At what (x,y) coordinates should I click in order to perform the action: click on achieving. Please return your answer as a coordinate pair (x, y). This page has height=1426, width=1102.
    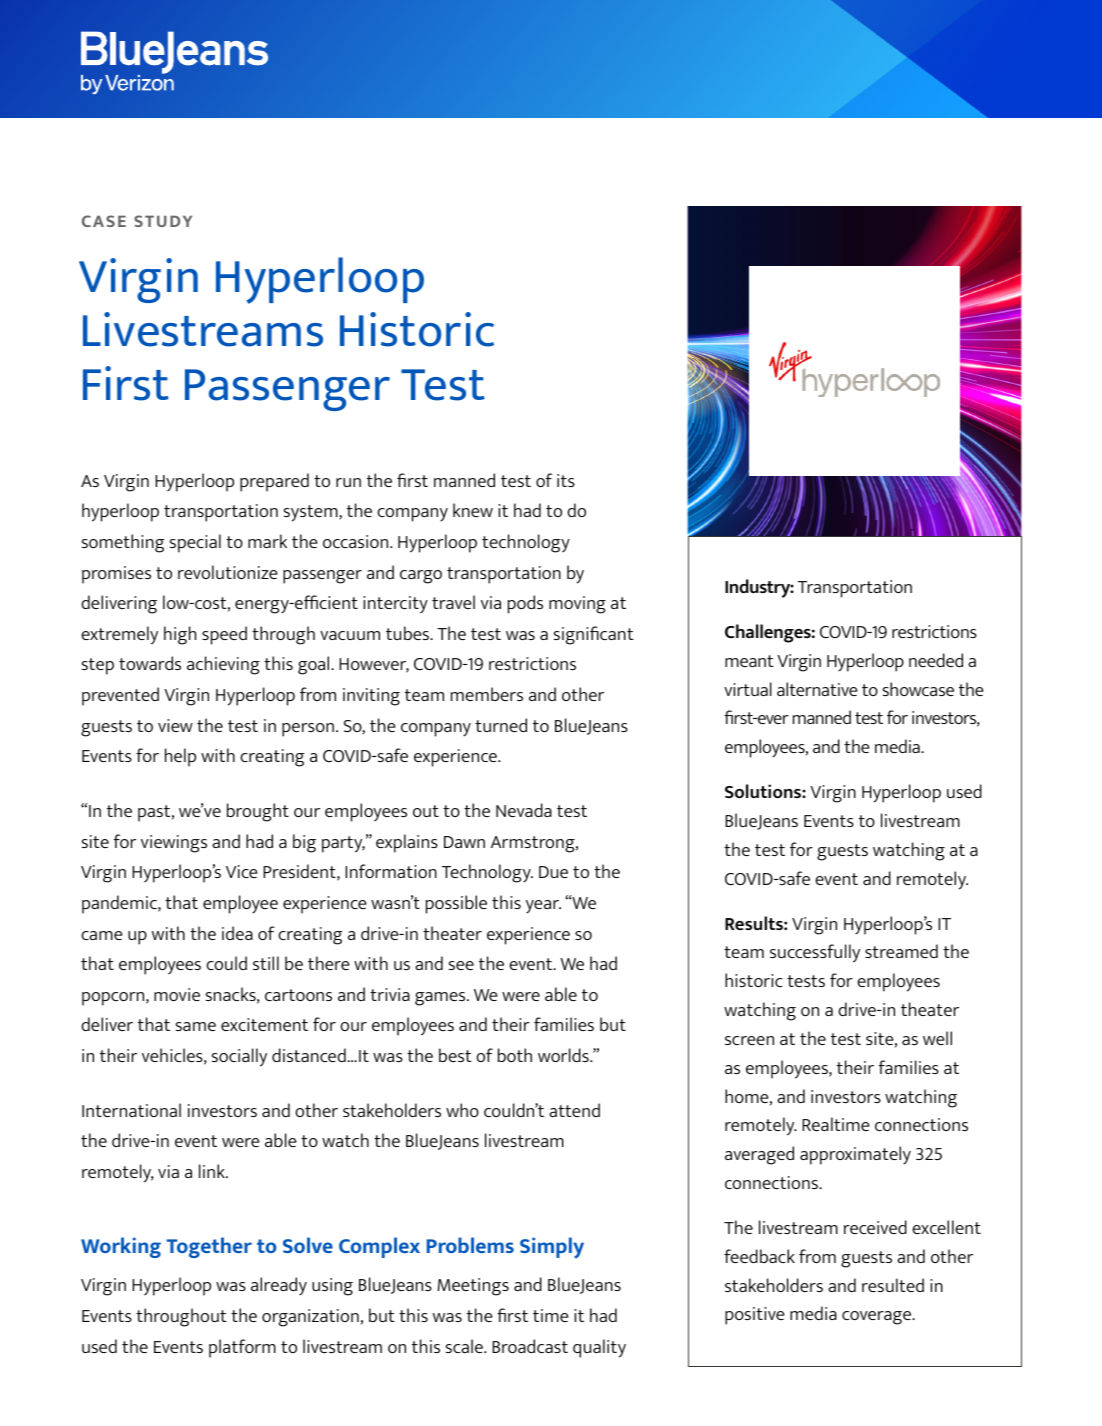
    Looking at the image, I should click on (223, 665).
